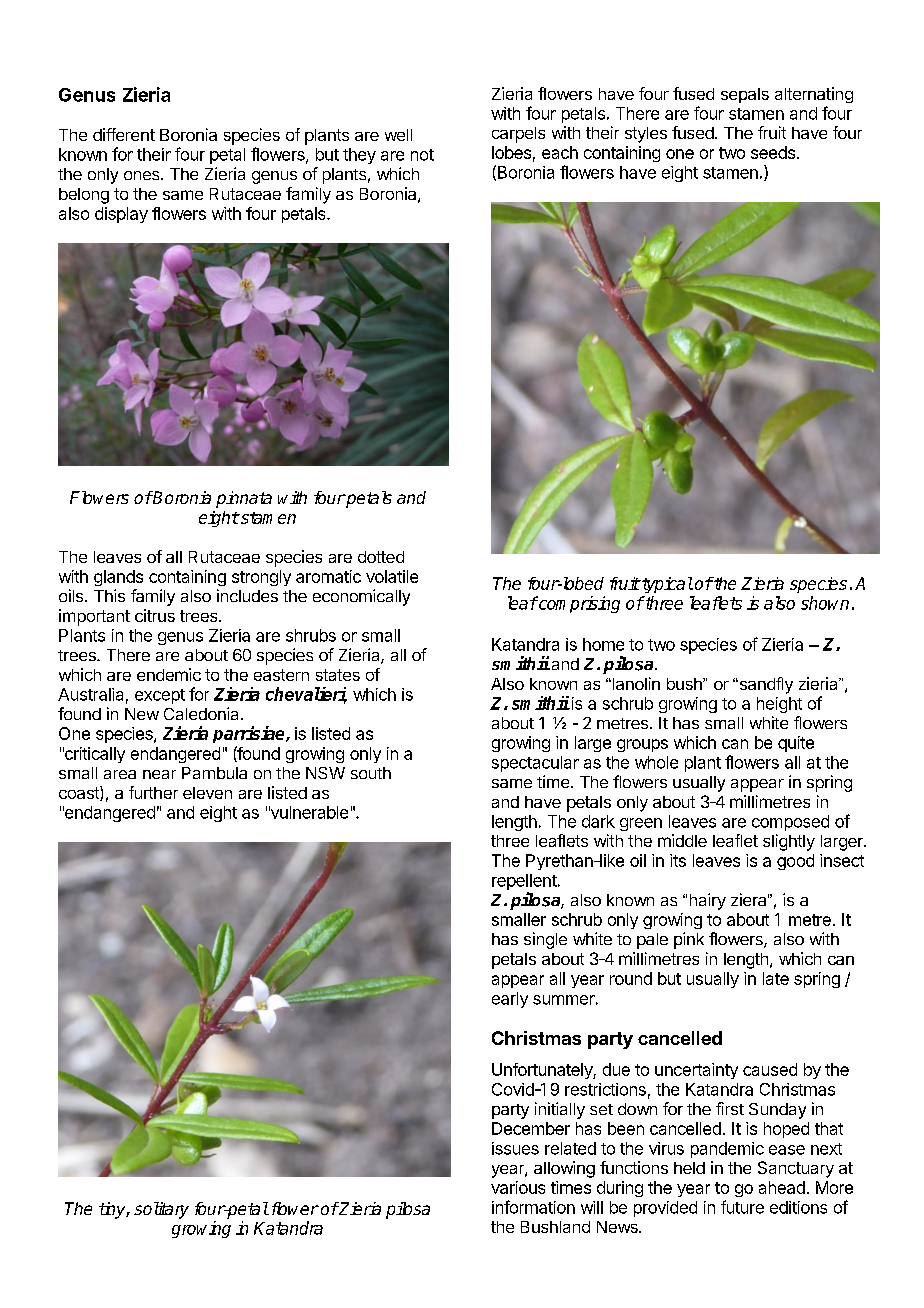  What do you see at coordinates (338, 675) in the image?
I see `states` at bounding box center [338, 675].
